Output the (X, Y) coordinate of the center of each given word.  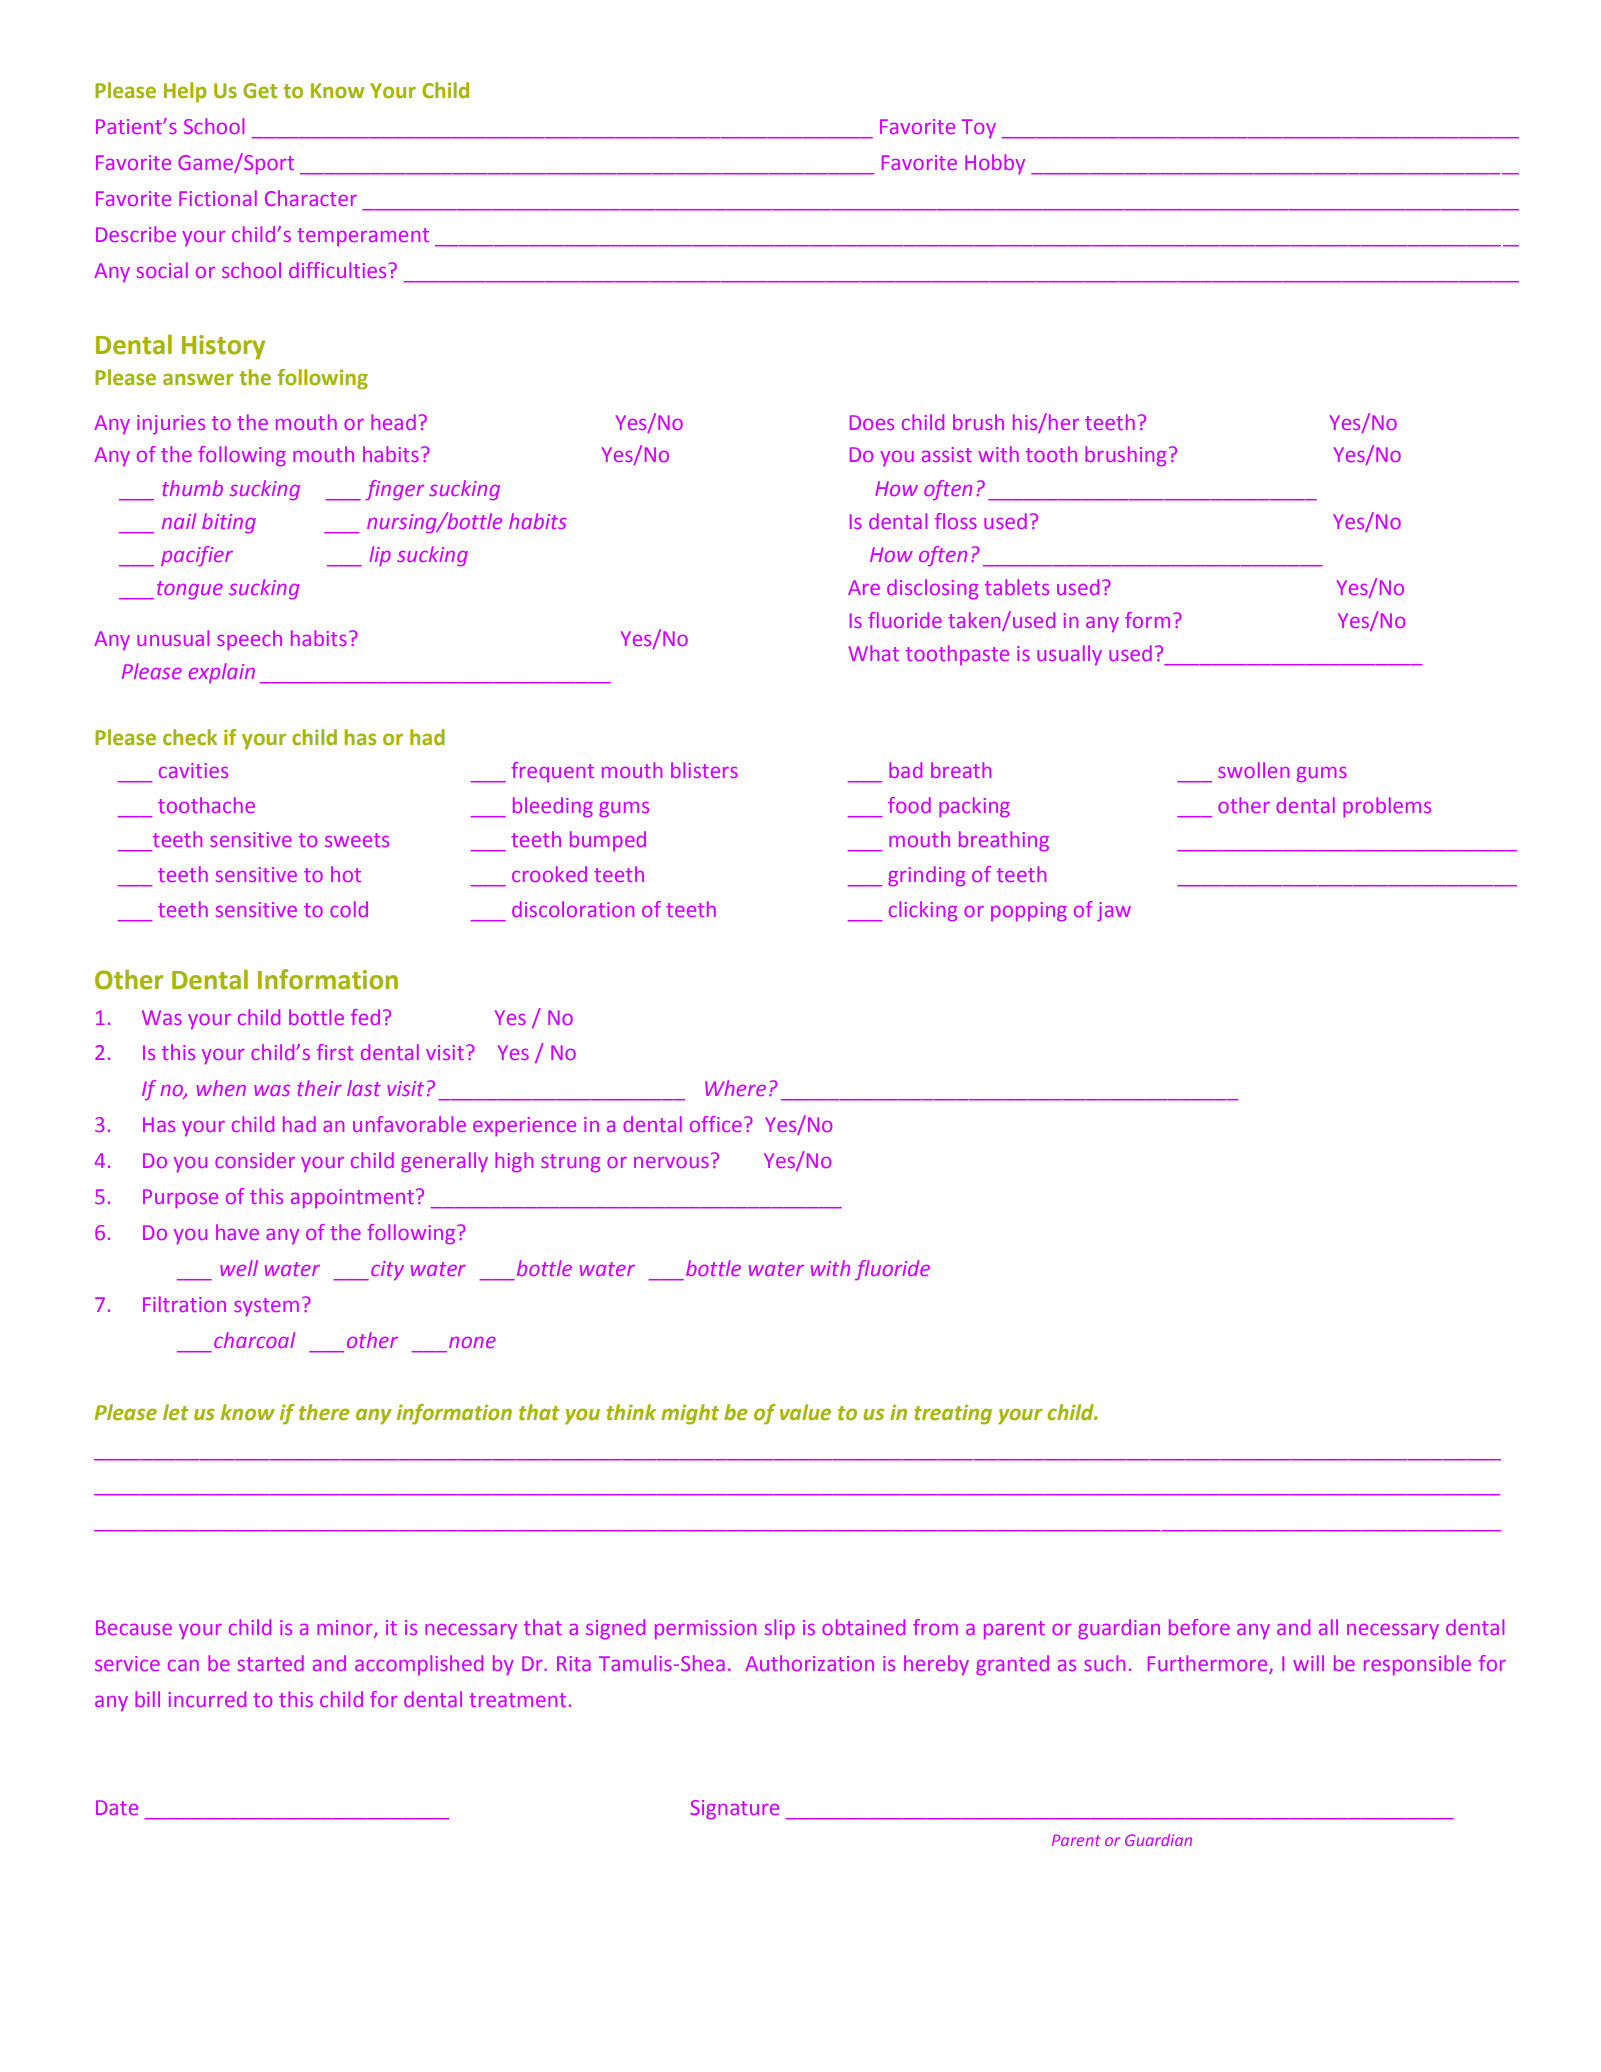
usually (1069, 655)
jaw (1114, 911)
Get (260, 91)
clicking (923, 911)
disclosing (932, 589)
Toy (979, 128)
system (266, 1307)
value (805, 1412)
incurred (207, 1699)
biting (229, 523)
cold (349, 909)
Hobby (995, 164)
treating (953, 1414)
